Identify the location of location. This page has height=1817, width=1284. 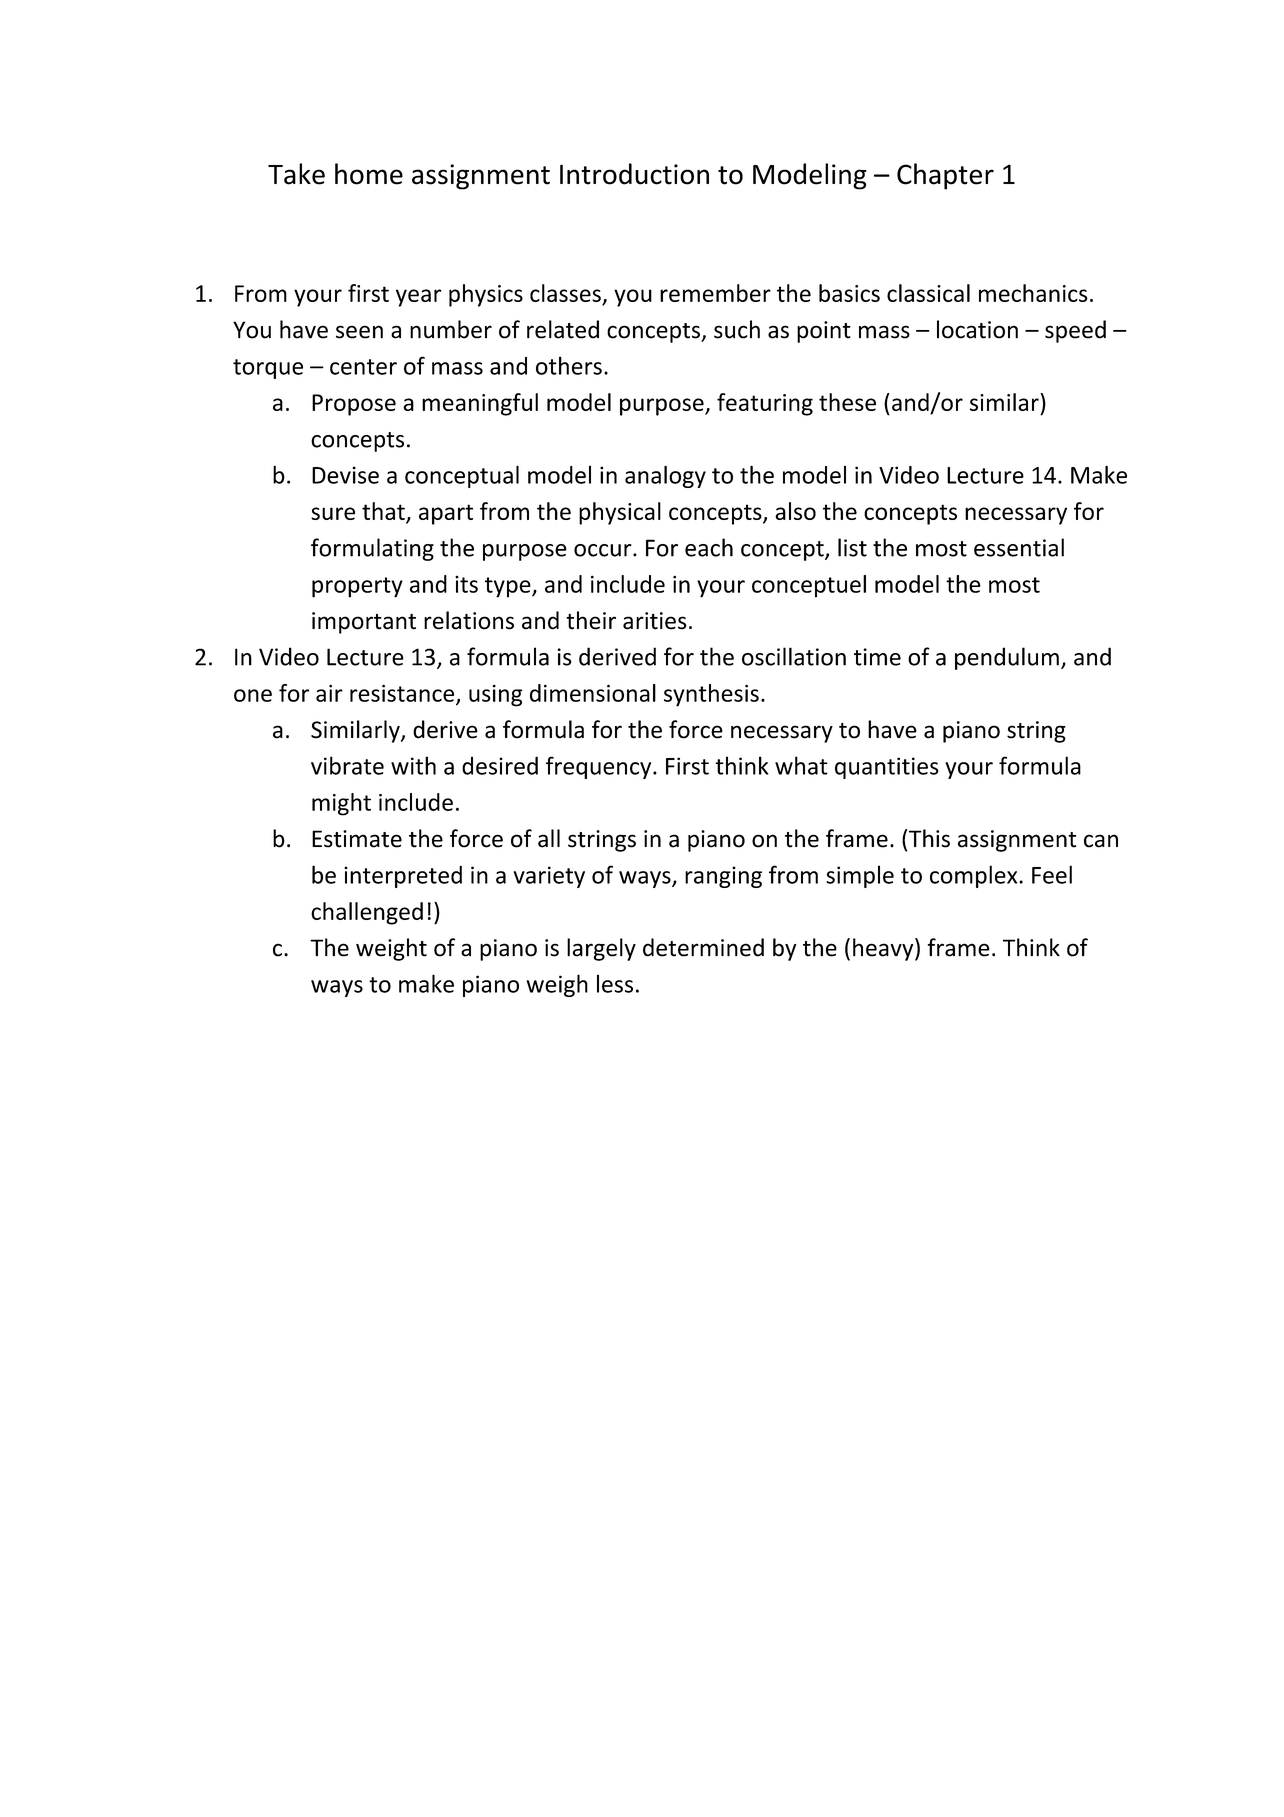
(977, 329).
